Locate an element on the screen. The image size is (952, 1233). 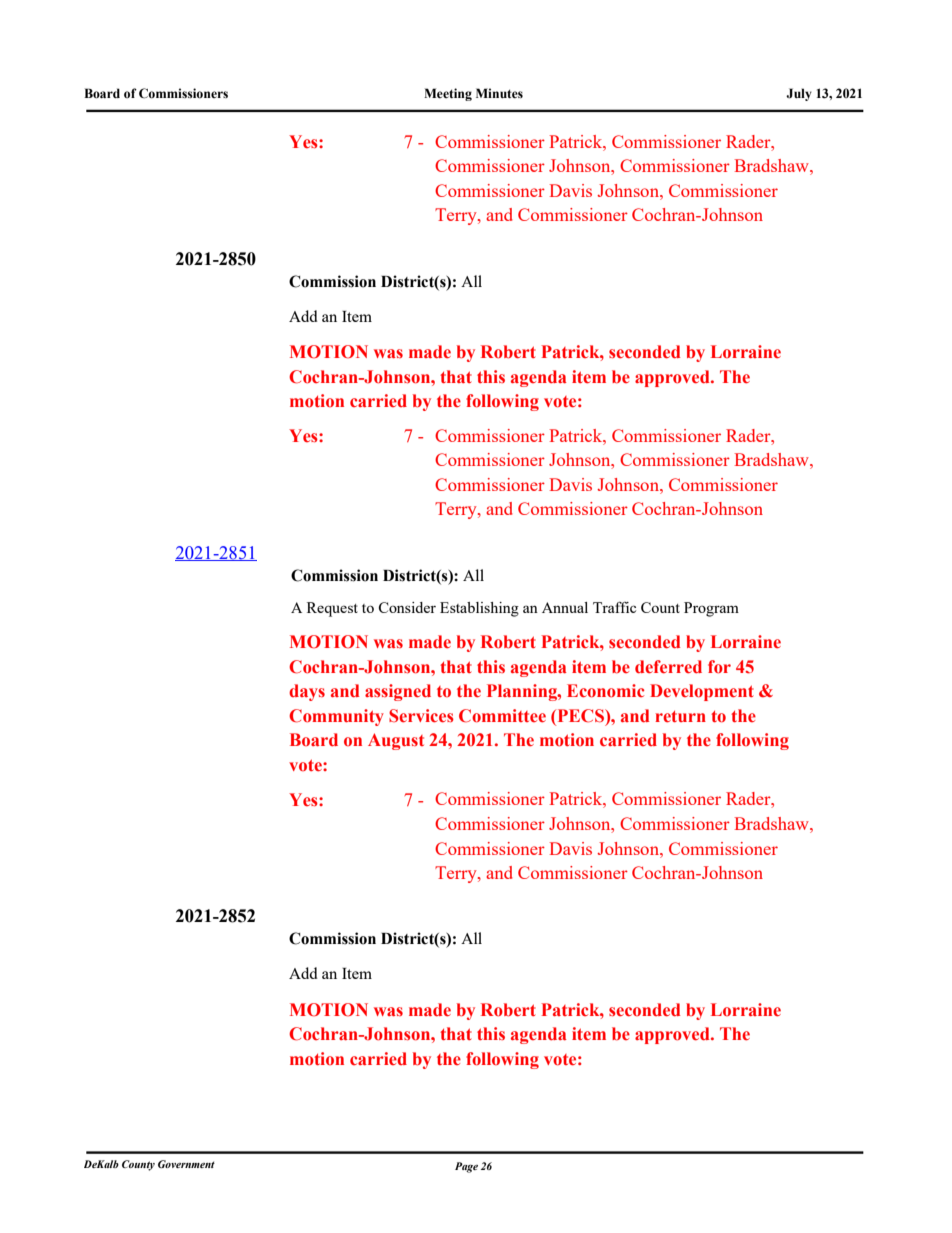
Consider is located at coordinates (407, 607).
